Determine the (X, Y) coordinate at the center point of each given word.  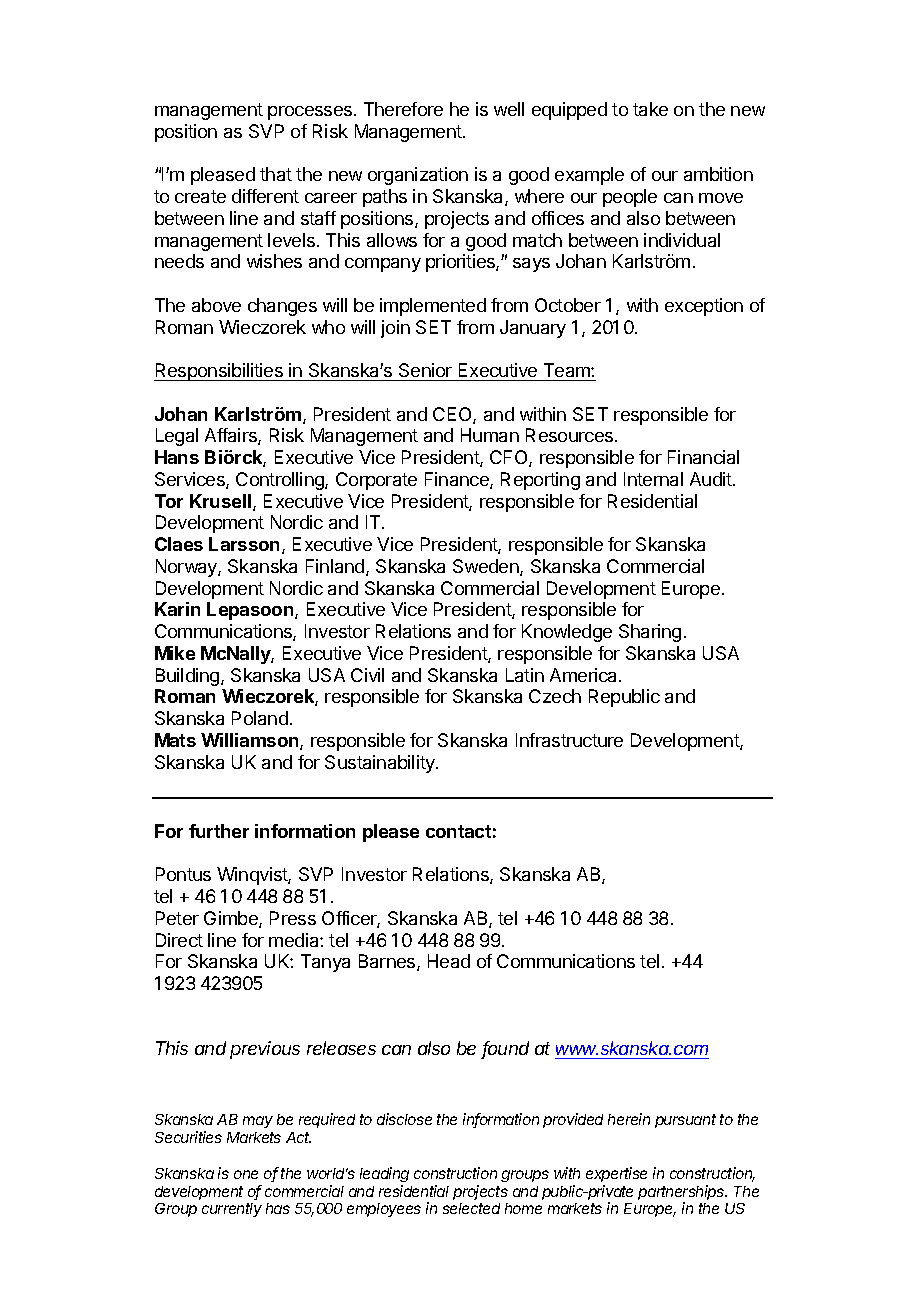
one (246, 1174)
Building (189, 677)
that (276, 174)
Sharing (650, 633)
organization (418, 176)
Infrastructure (569, 740)
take (650, 109)
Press (293, 918)
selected (471, 1208)
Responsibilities (219, 372)
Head (449, 961)
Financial (703, 457)
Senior (425, 370)
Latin (525, 675)
